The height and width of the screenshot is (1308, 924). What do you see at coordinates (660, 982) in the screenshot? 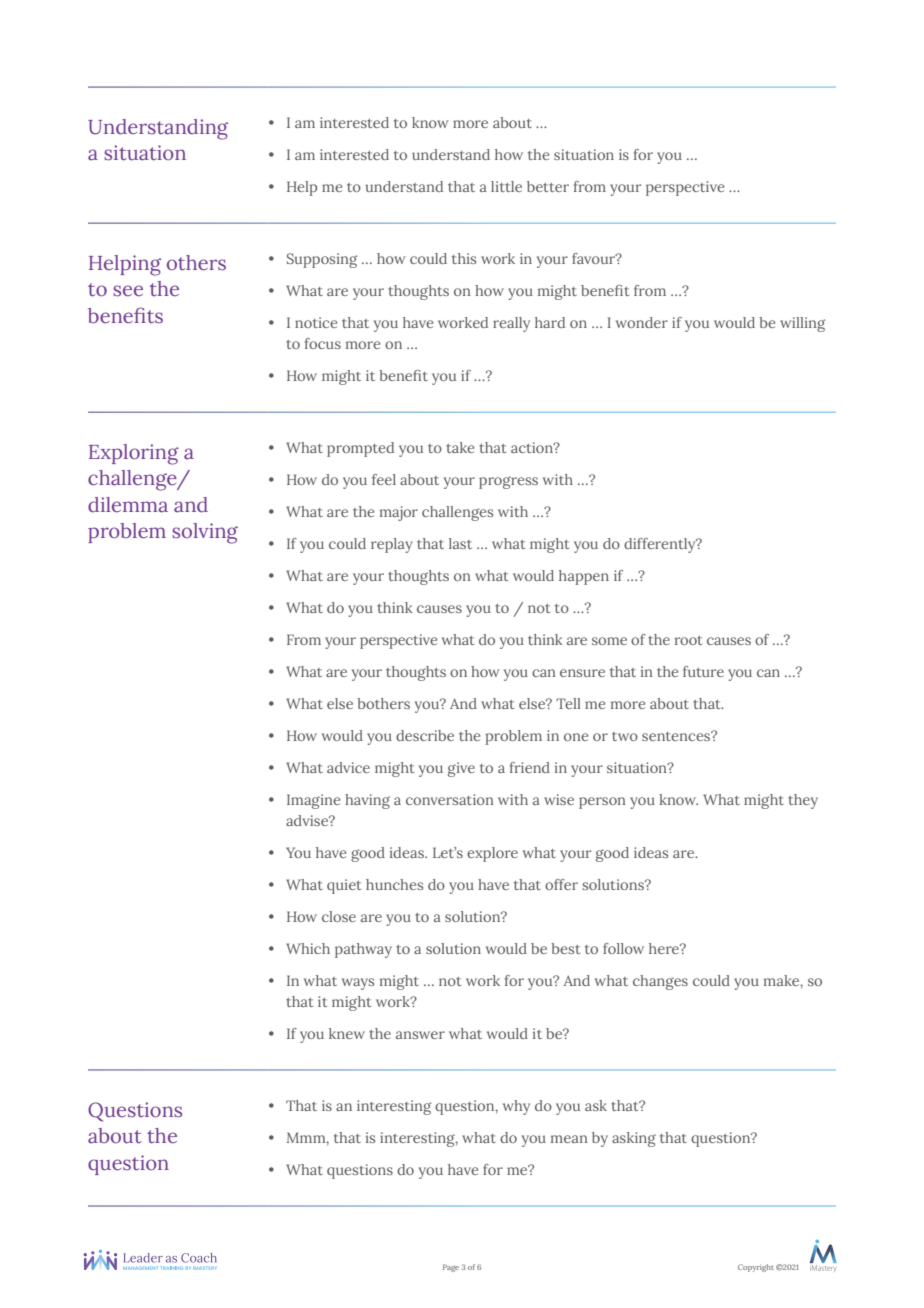
I see `changes` at bounding box center [660, 982].
